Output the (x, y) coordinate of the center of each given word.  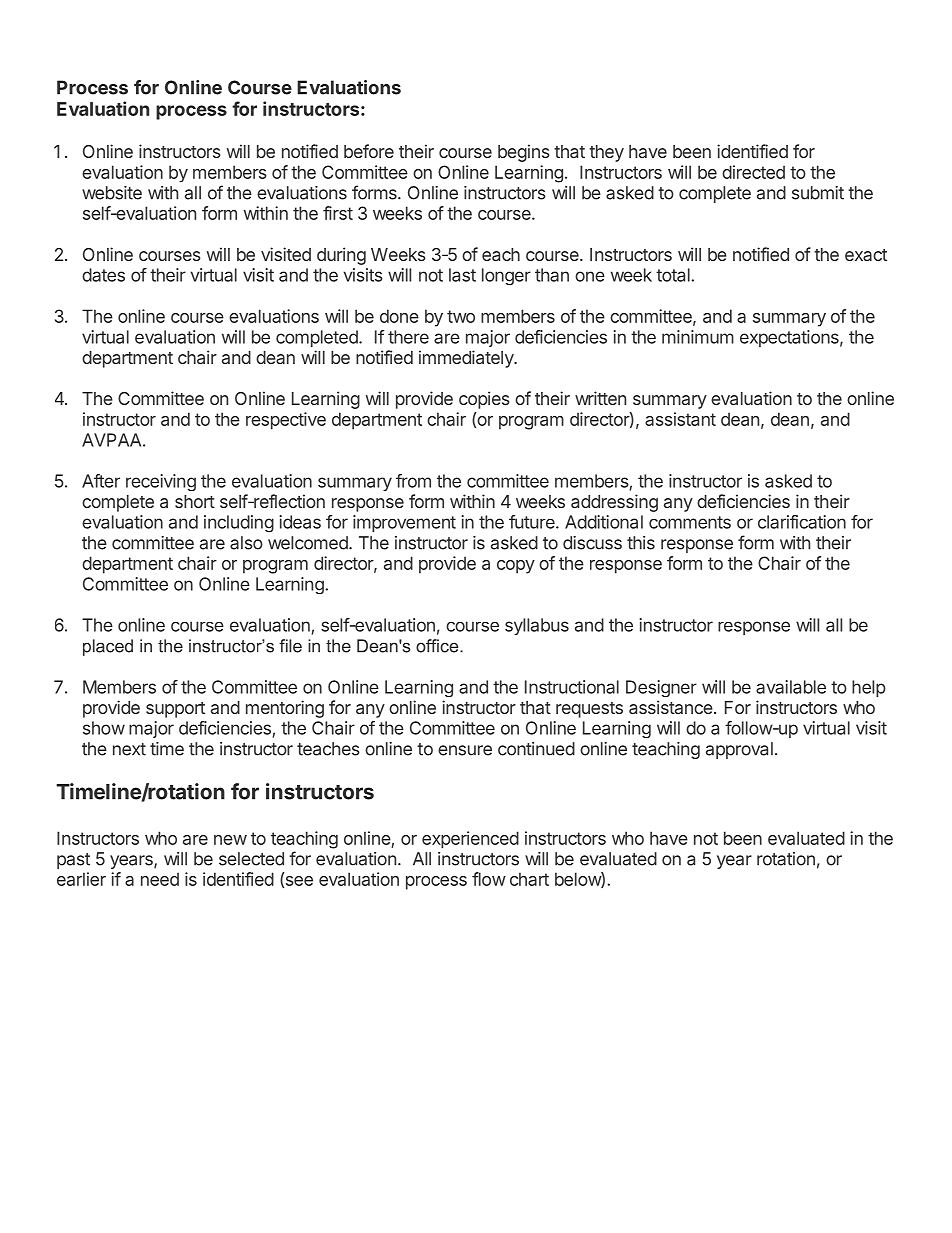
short (195, 501)
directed (753, 172)
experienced (470, 840)
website (112, 193)
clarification (802, 522)
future (533, 522)
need (160, 879)
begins (524, 153)
